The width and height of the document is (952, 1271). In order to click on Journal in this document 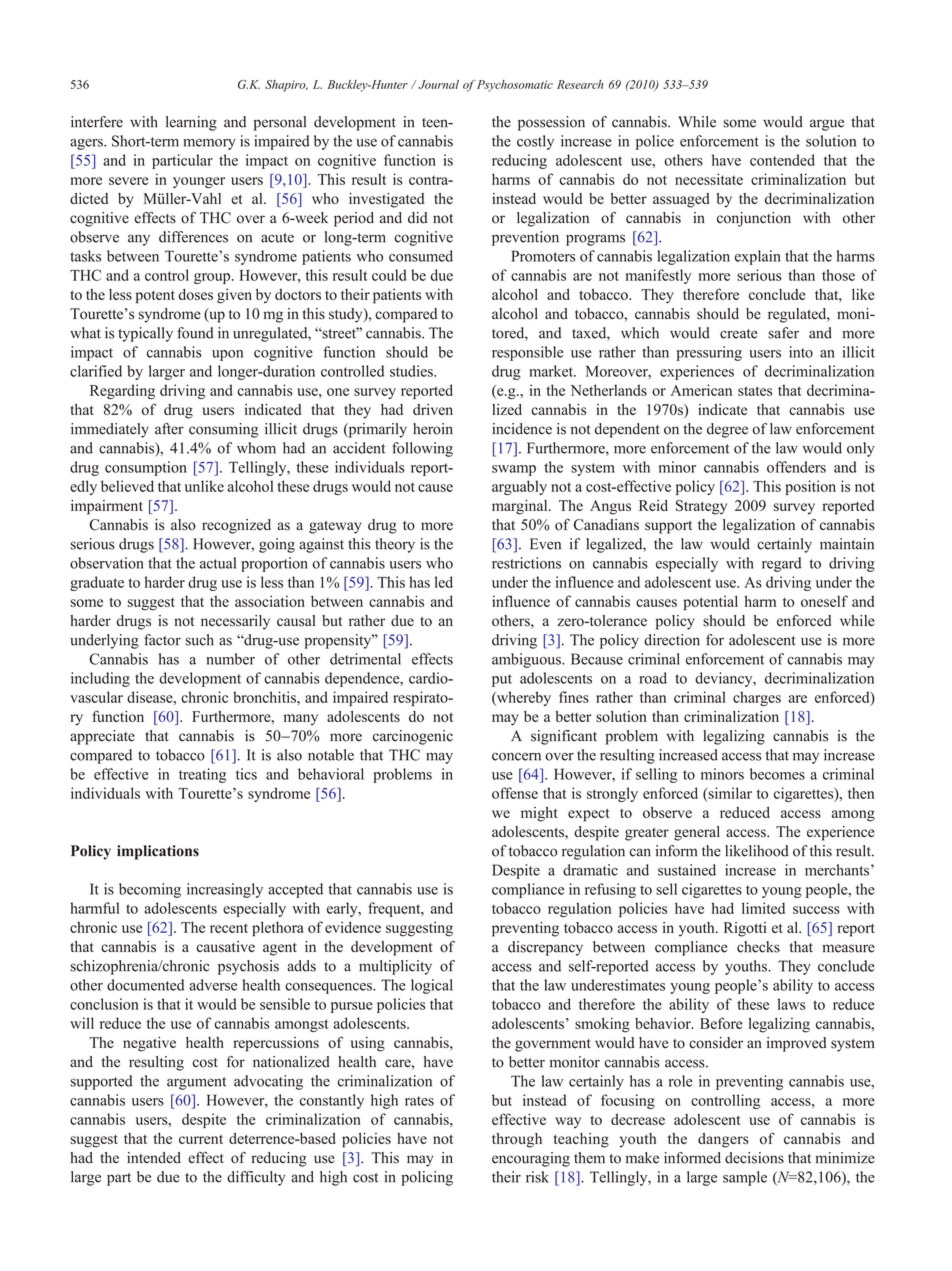, I will do `click(438, 84)`.
